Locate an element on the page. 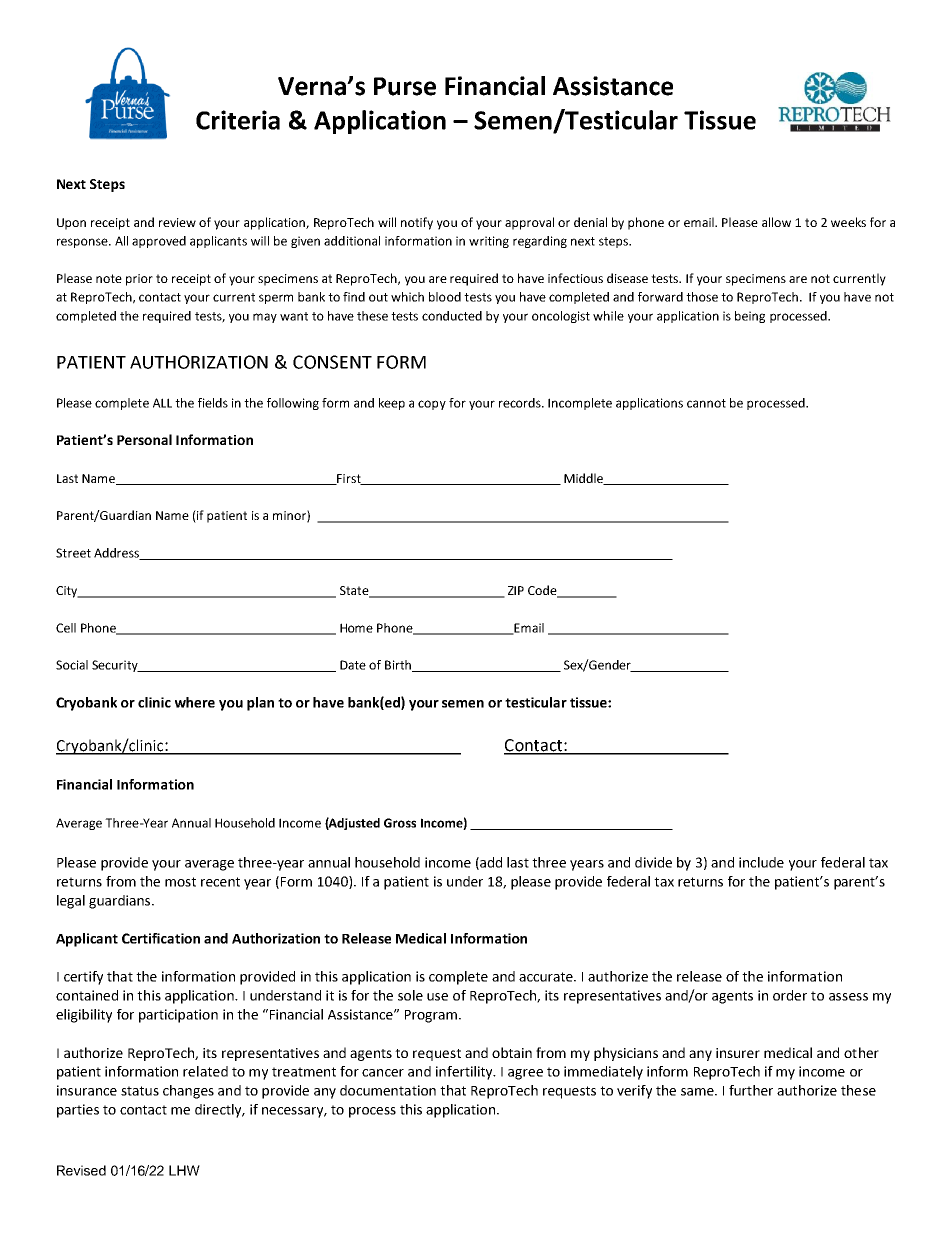 The height and width of the page is (1233, 952). Certification is located at coordinates (161, 938).
